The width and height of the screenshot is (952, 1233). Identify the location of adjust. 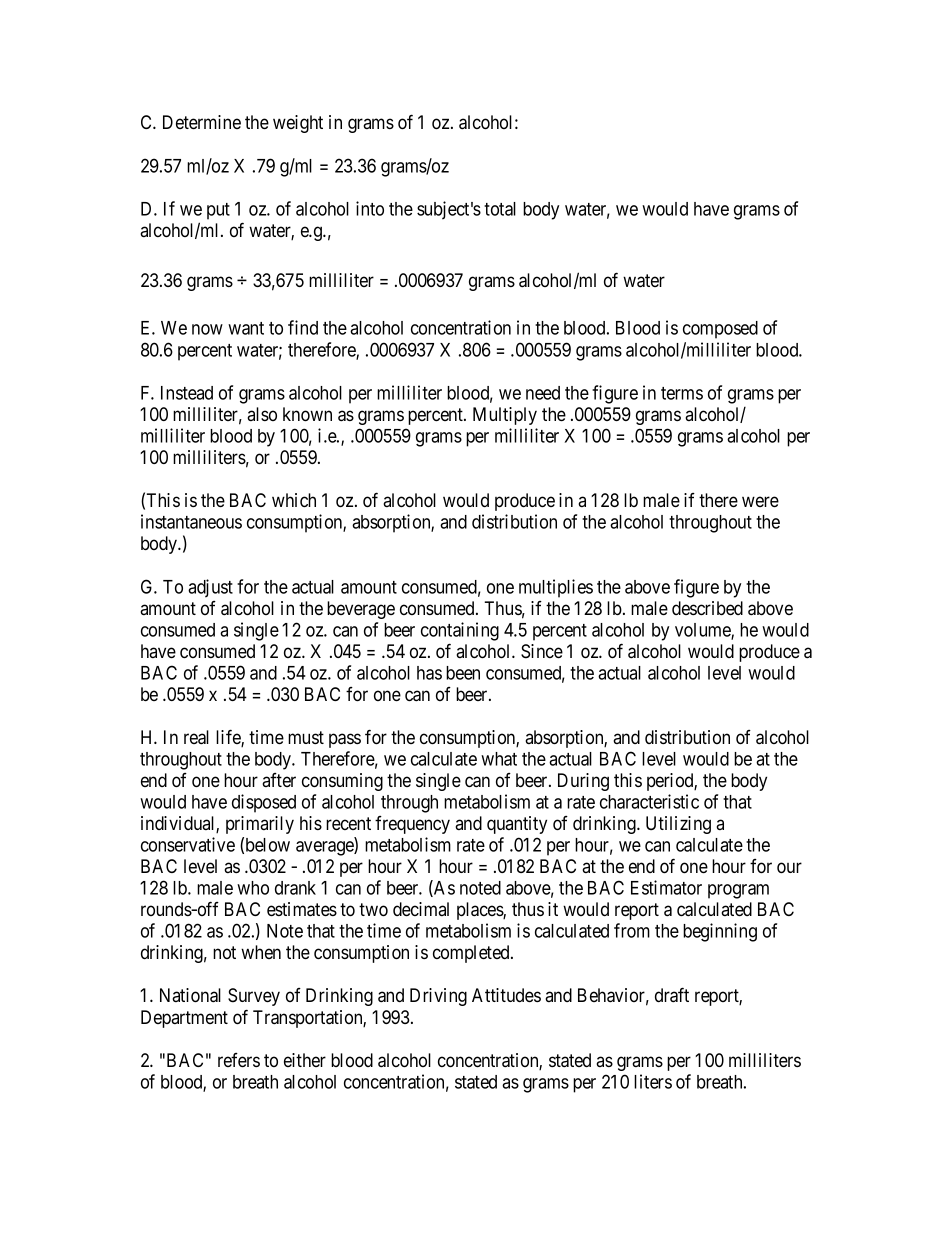
(210, 588).
